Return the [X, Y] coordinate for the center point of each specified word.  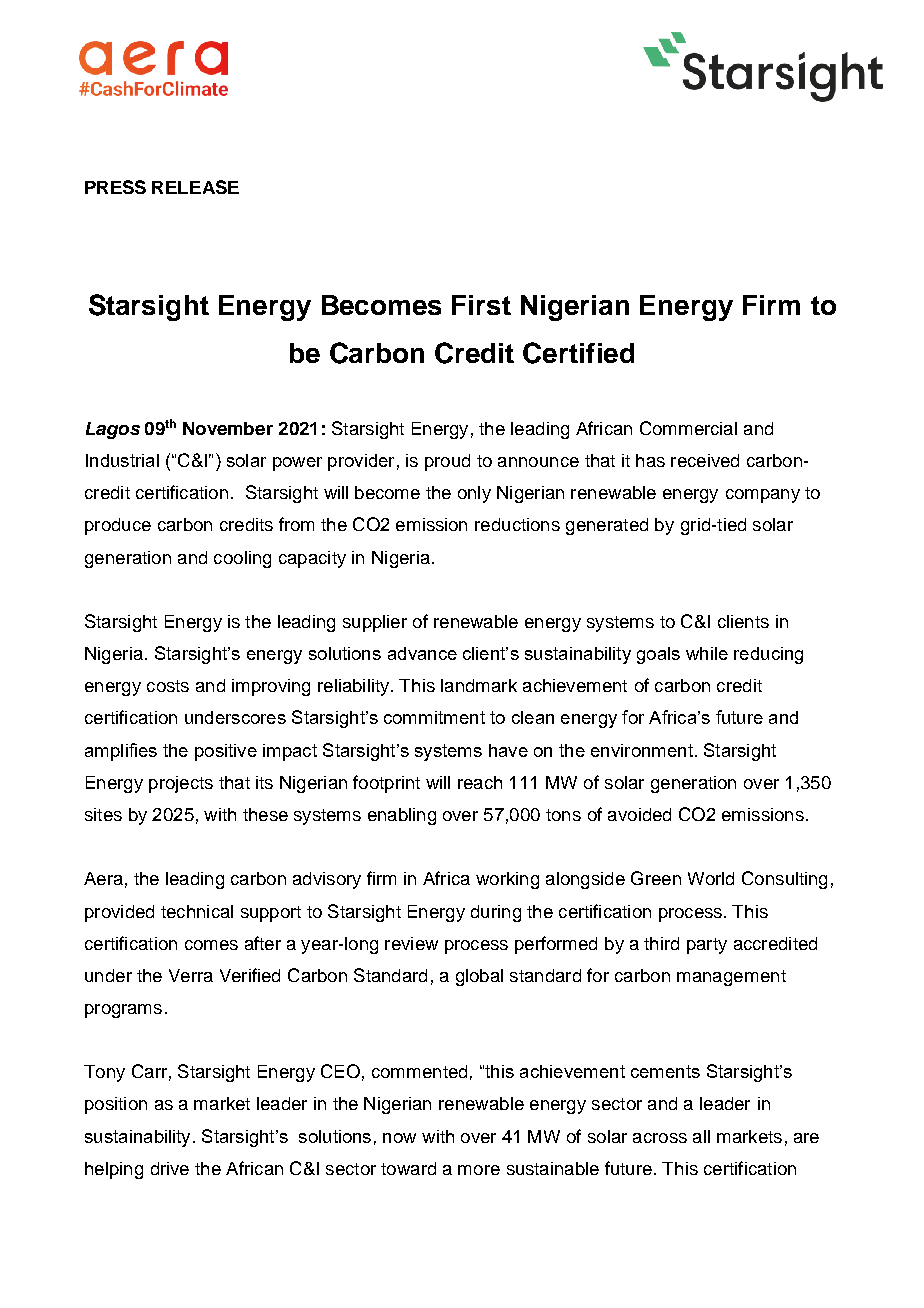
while [707, 653]
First [481, 305]
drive [170, 1168]
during [496, 913]
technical [197, 911]
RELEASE [195, 187]
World [711, 878]
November [228, 428]
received [705, 460]
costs [168, 686]
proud [447, 462]
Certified [578, 353]
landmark [479, 685]
